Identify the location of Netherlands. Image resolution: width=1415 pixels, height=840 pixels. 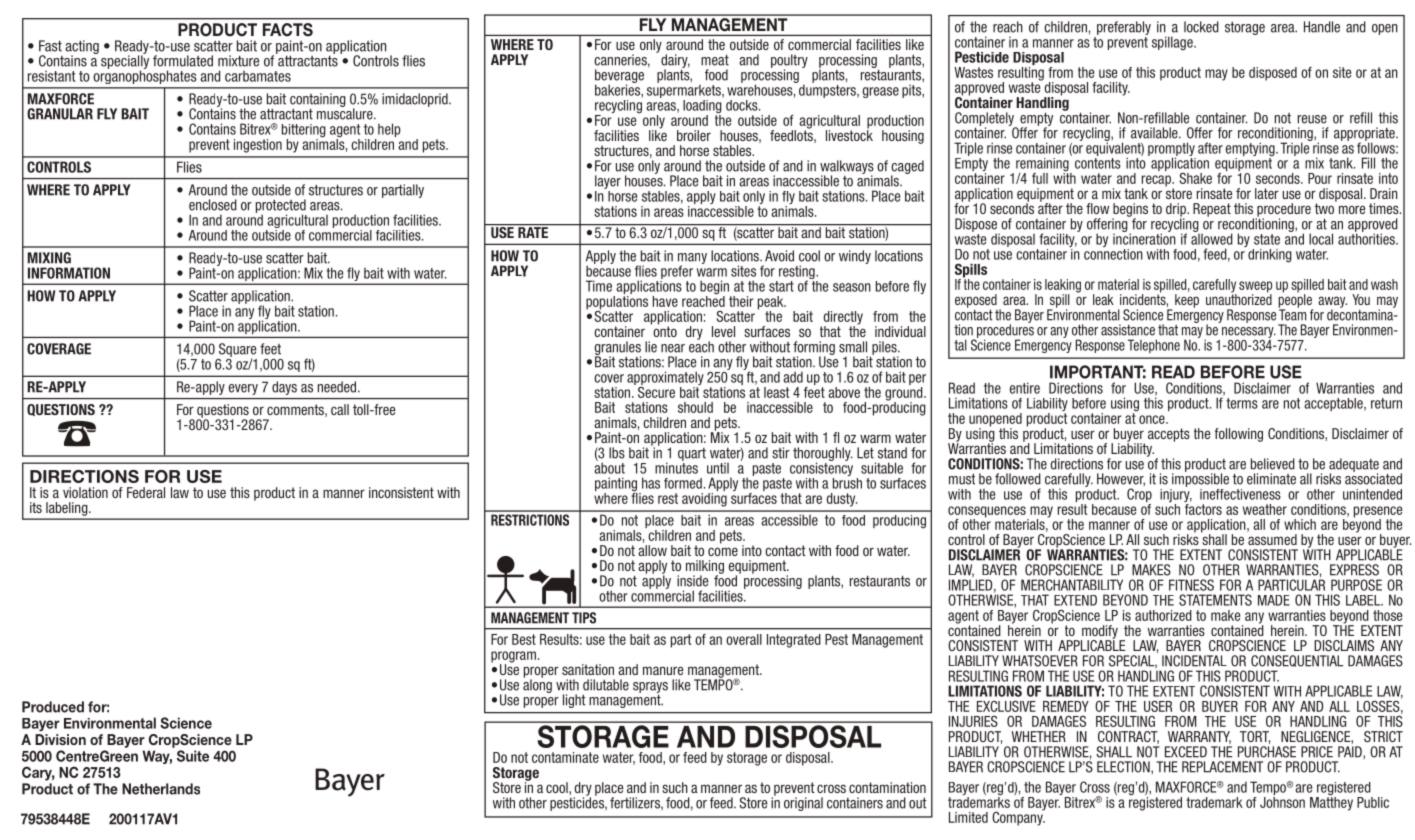
(161, 789).
